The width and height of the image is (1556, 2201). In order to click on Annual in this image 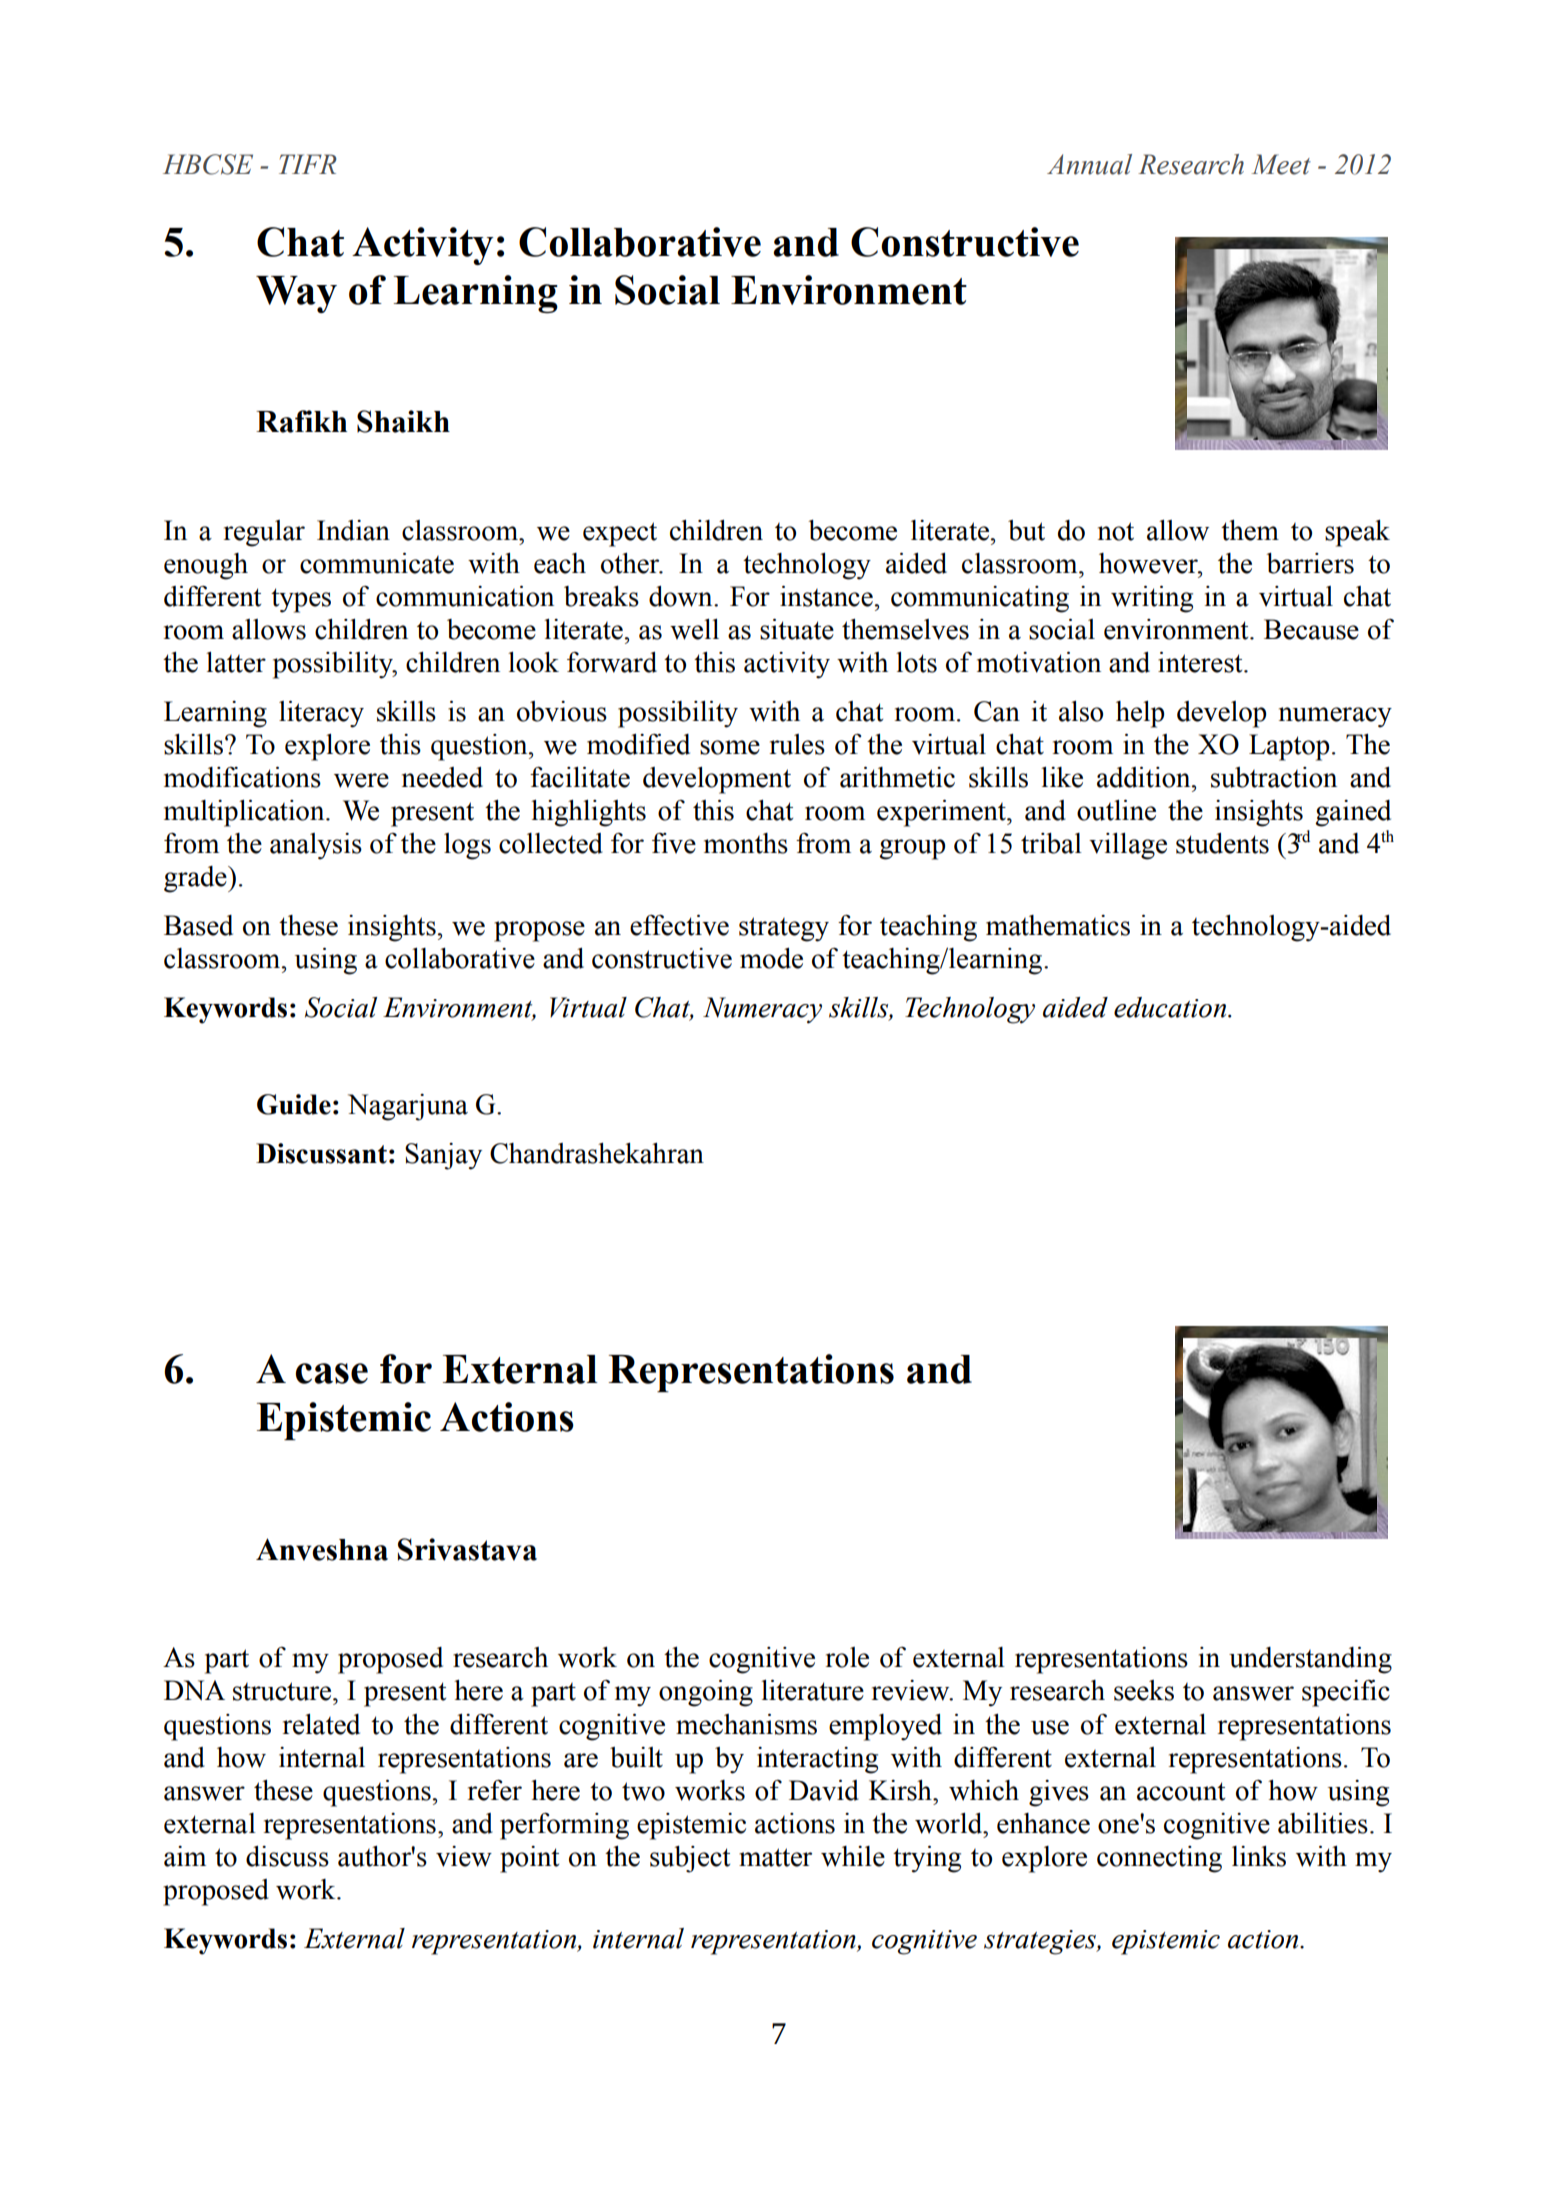, I will do `click(1089, 164)`.
